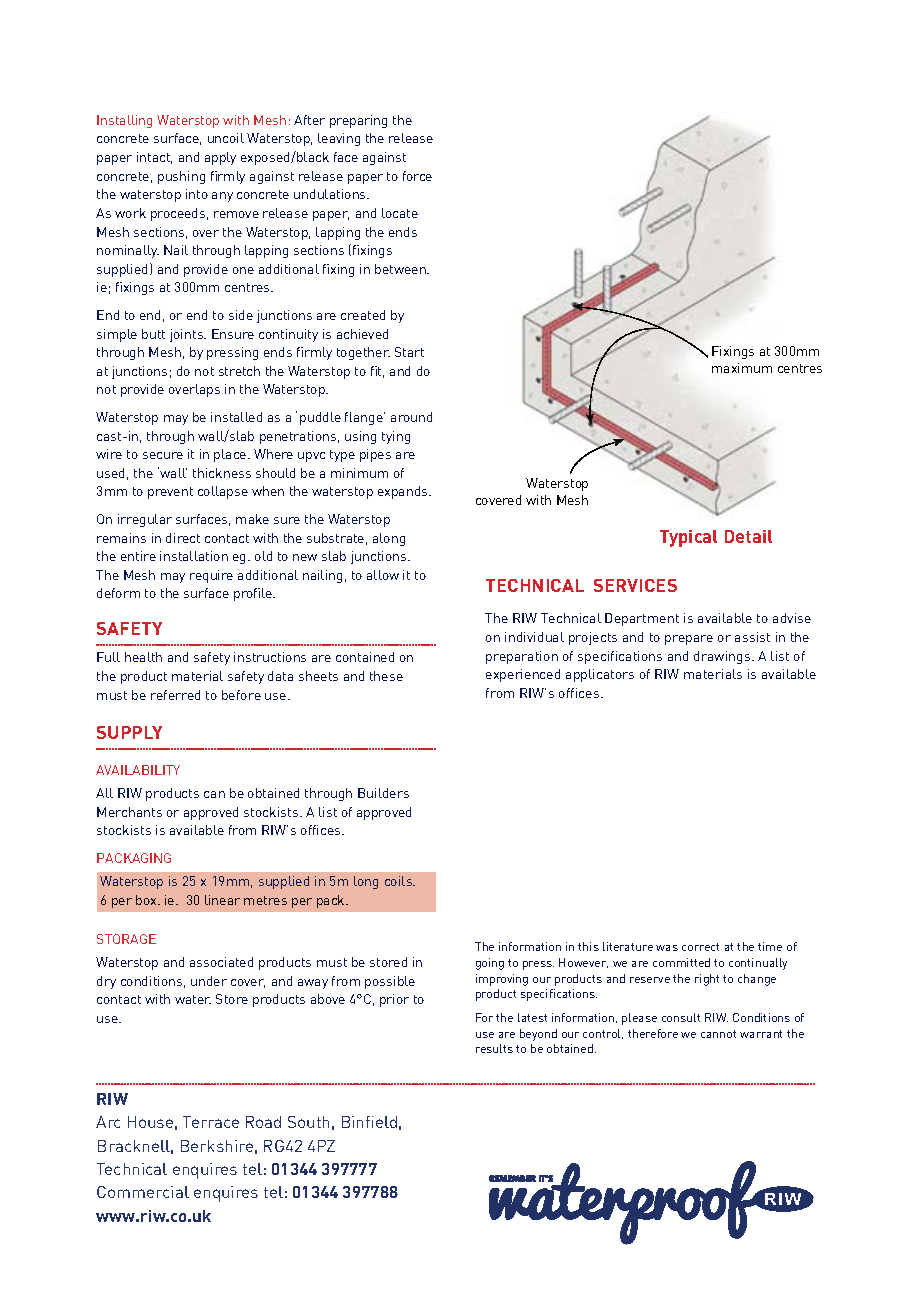  Describe the element at coordinates (143, 657) in the screenshot. I see `health` at that location.
